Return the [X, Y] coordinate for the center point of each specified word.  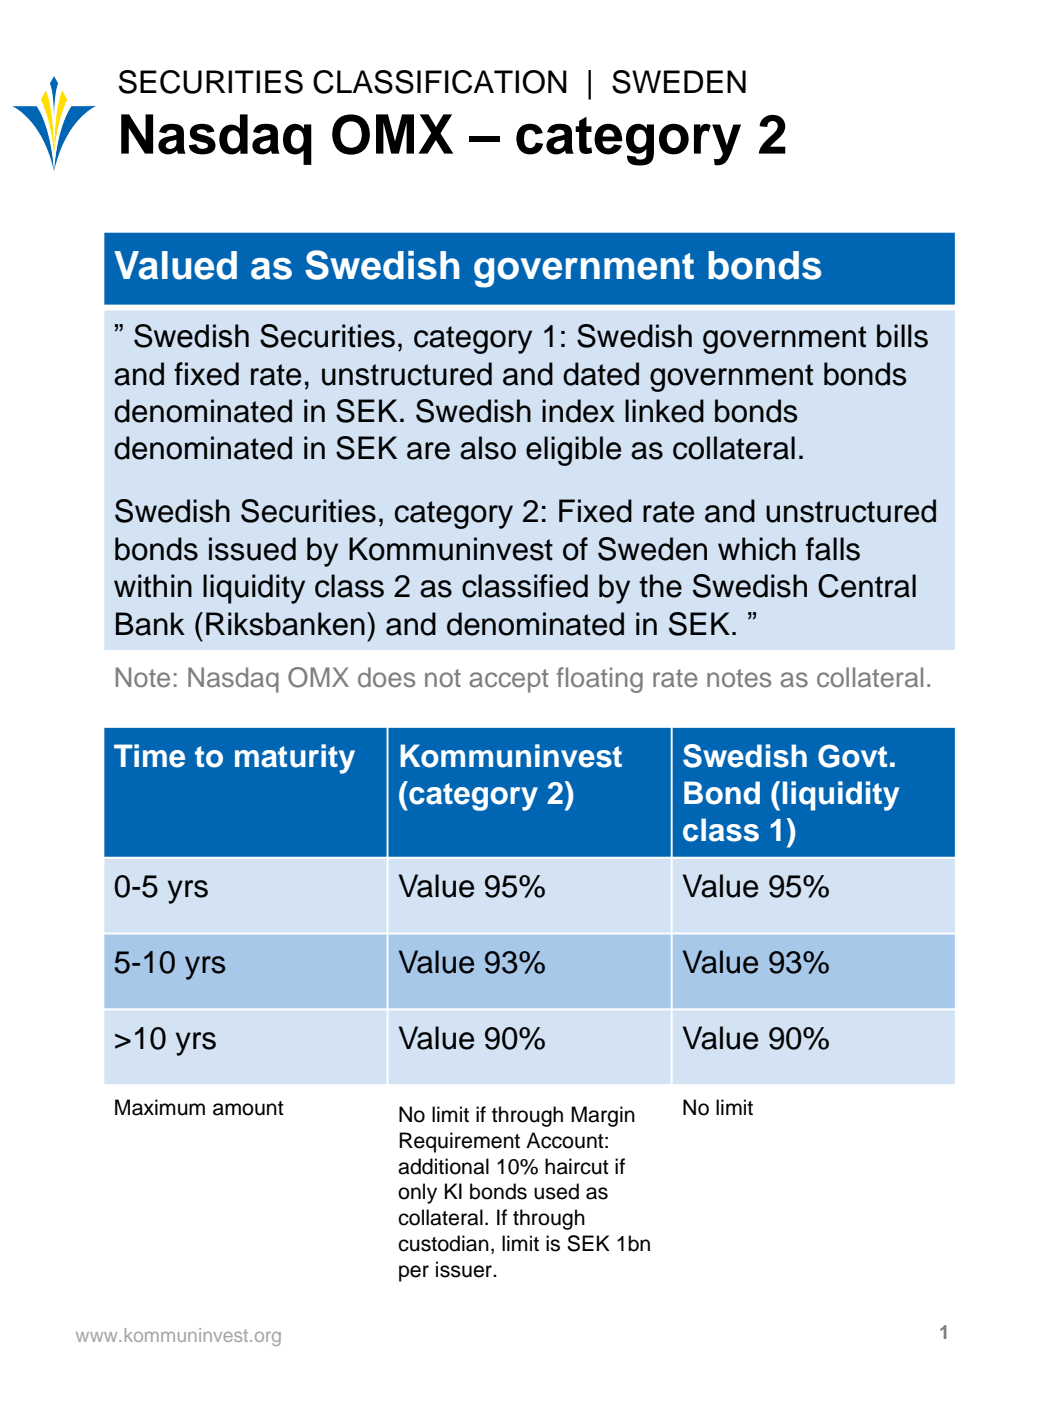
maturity [295, 759]
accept [509, 681]
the [660, 586]
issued [252, 549]
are [428, 451]
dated [601, 374]
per [414, 1273]
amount [248, 1108]
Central [867, 586]
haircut [577, 1166]
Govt [852, 756]
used [556, 1191]
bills [902, 336]
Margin [603, 1116]
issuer [465, 1269]
